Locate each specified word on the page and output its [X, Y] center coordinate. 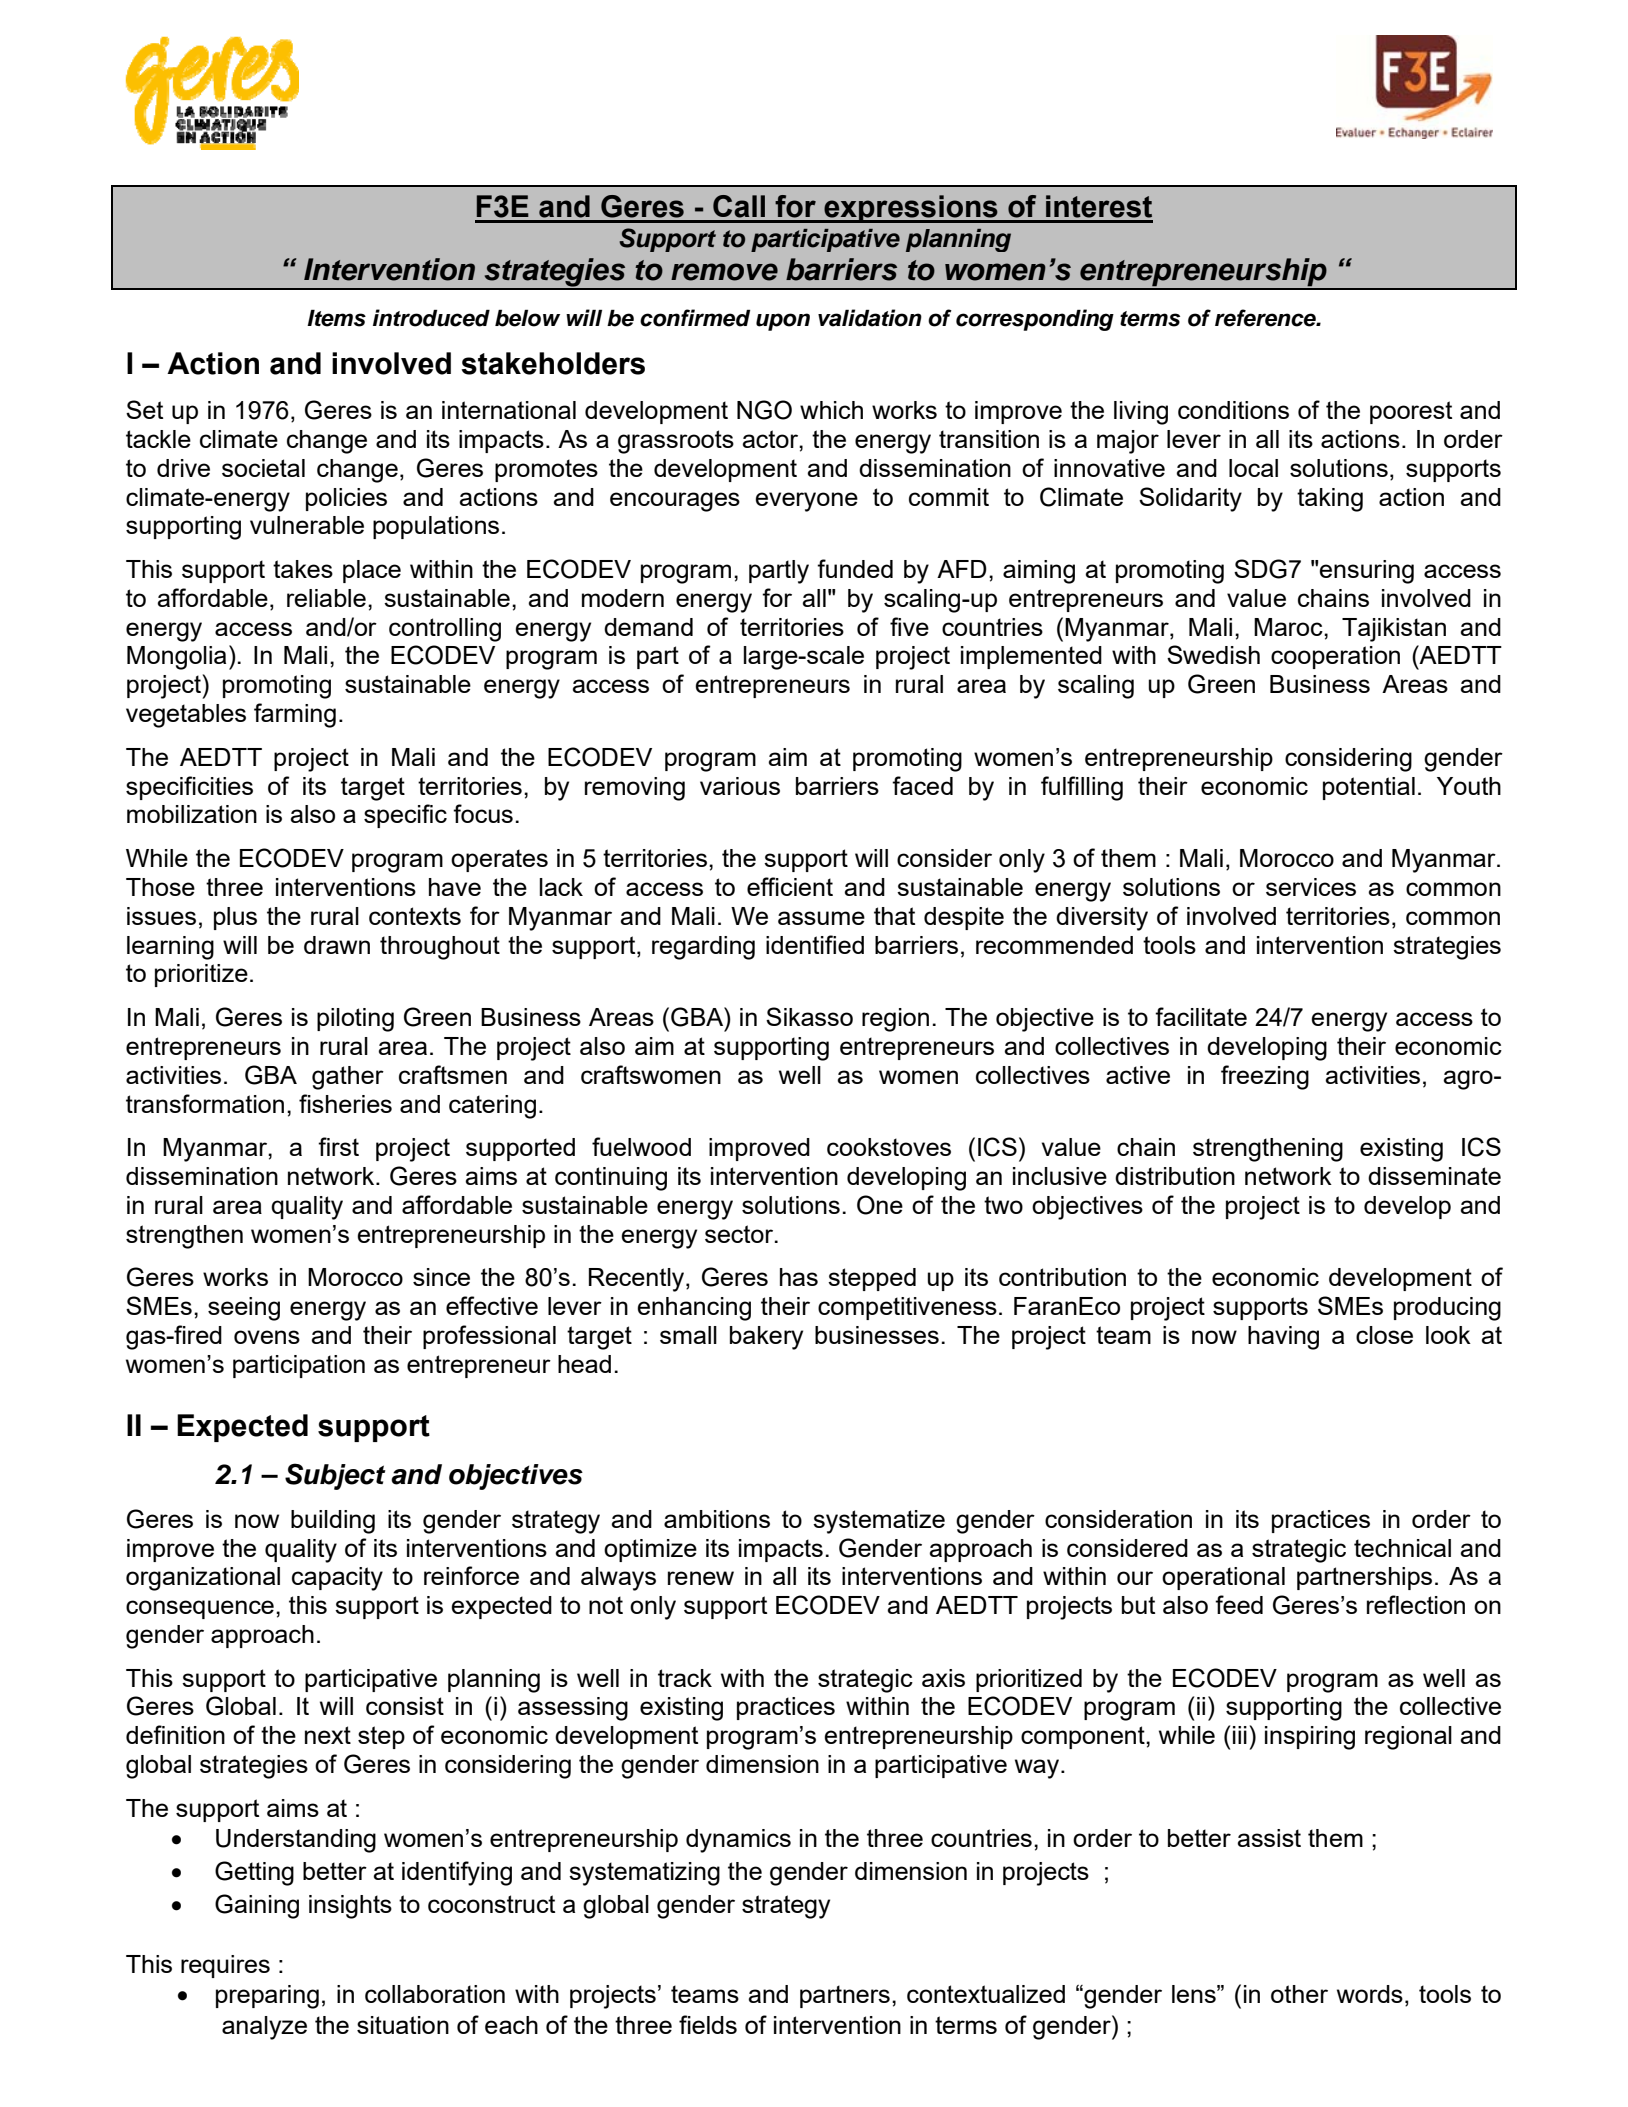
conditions [1233, 410]
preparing [267, 1997]
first [338, 1146]
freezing [1265, 1077]
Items [336, 318]
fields [708, 2024]
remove [724, 272]
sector [740, 1234]
